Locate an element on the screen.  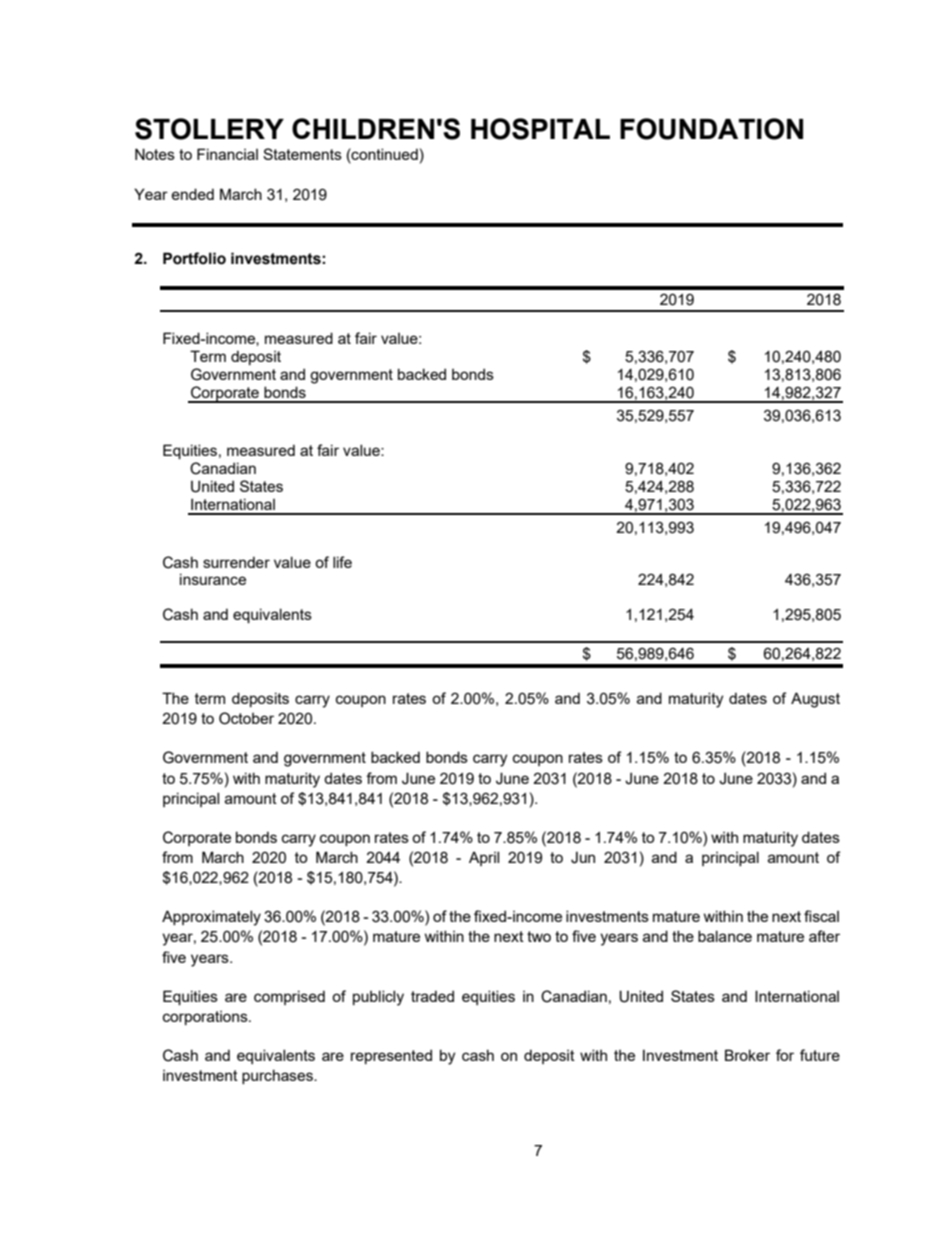
Portfolio is located at coordinates (194, 258).
